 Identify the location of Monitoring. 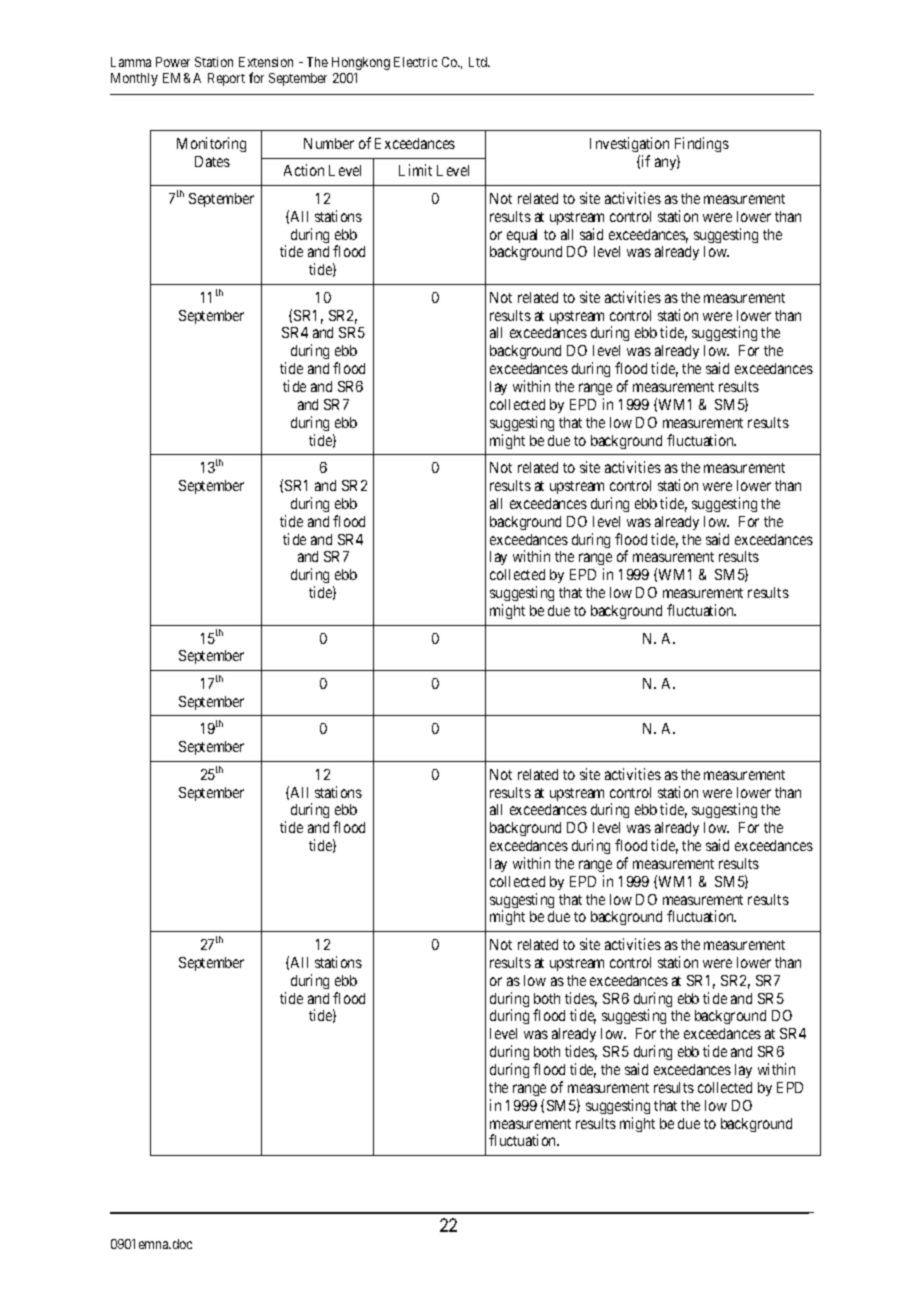
(211, 144).
